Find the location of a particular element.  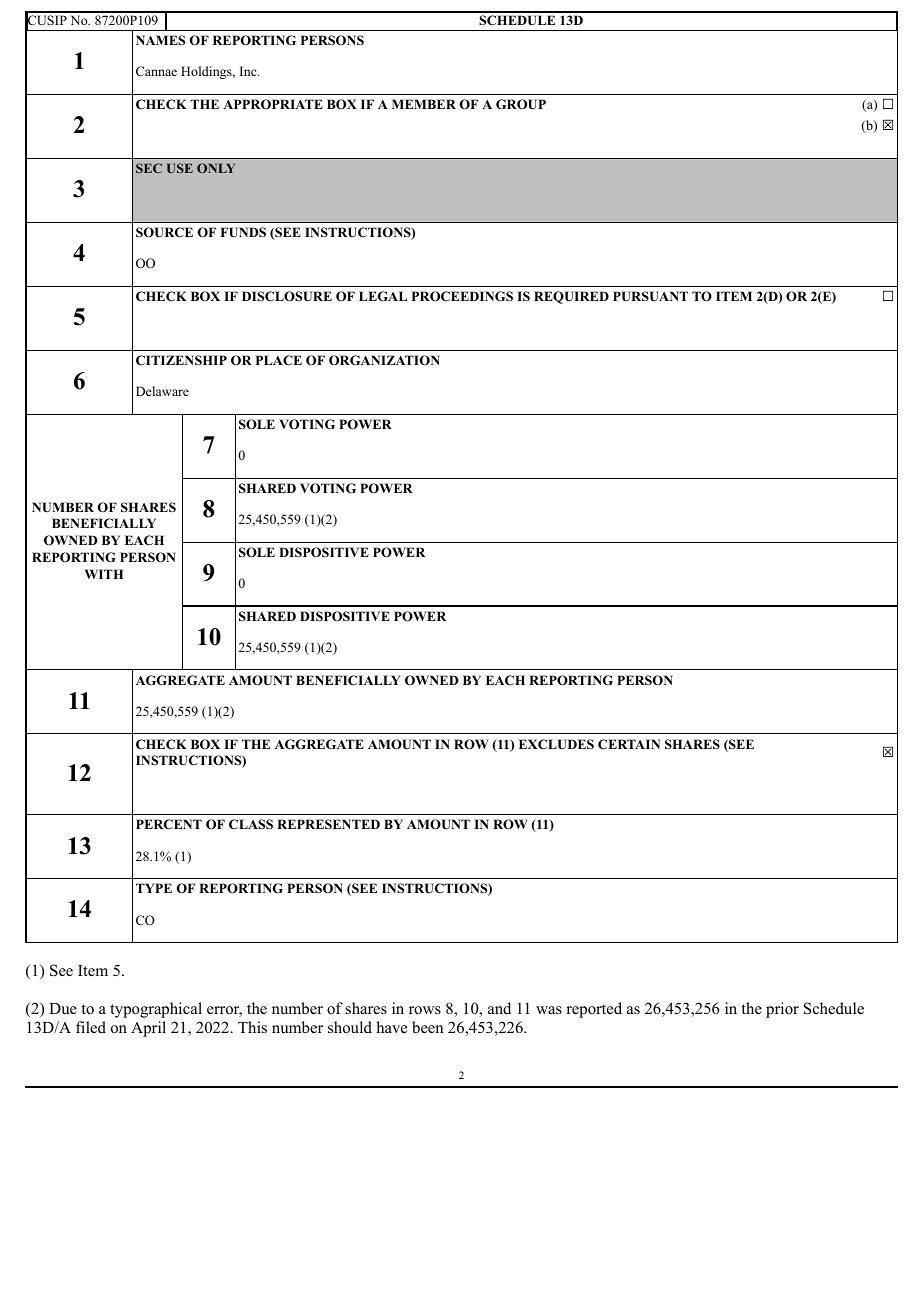

MEMBER is located at coordinates (424, 104).
